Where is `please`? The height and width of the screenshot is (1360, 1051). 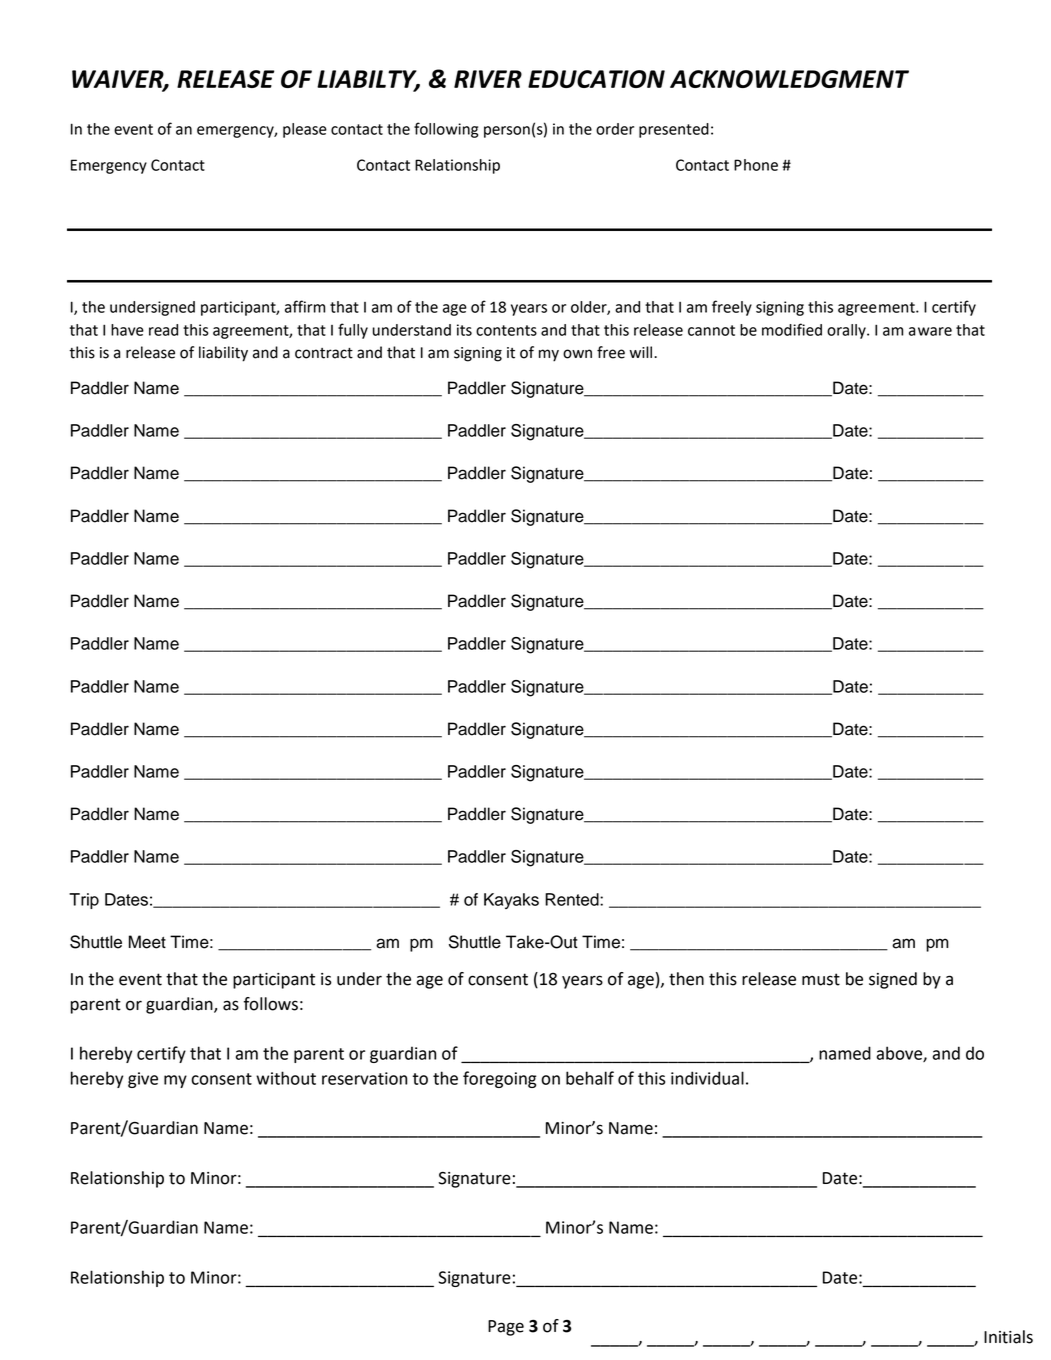
please is located at coordinates (305, 130).
